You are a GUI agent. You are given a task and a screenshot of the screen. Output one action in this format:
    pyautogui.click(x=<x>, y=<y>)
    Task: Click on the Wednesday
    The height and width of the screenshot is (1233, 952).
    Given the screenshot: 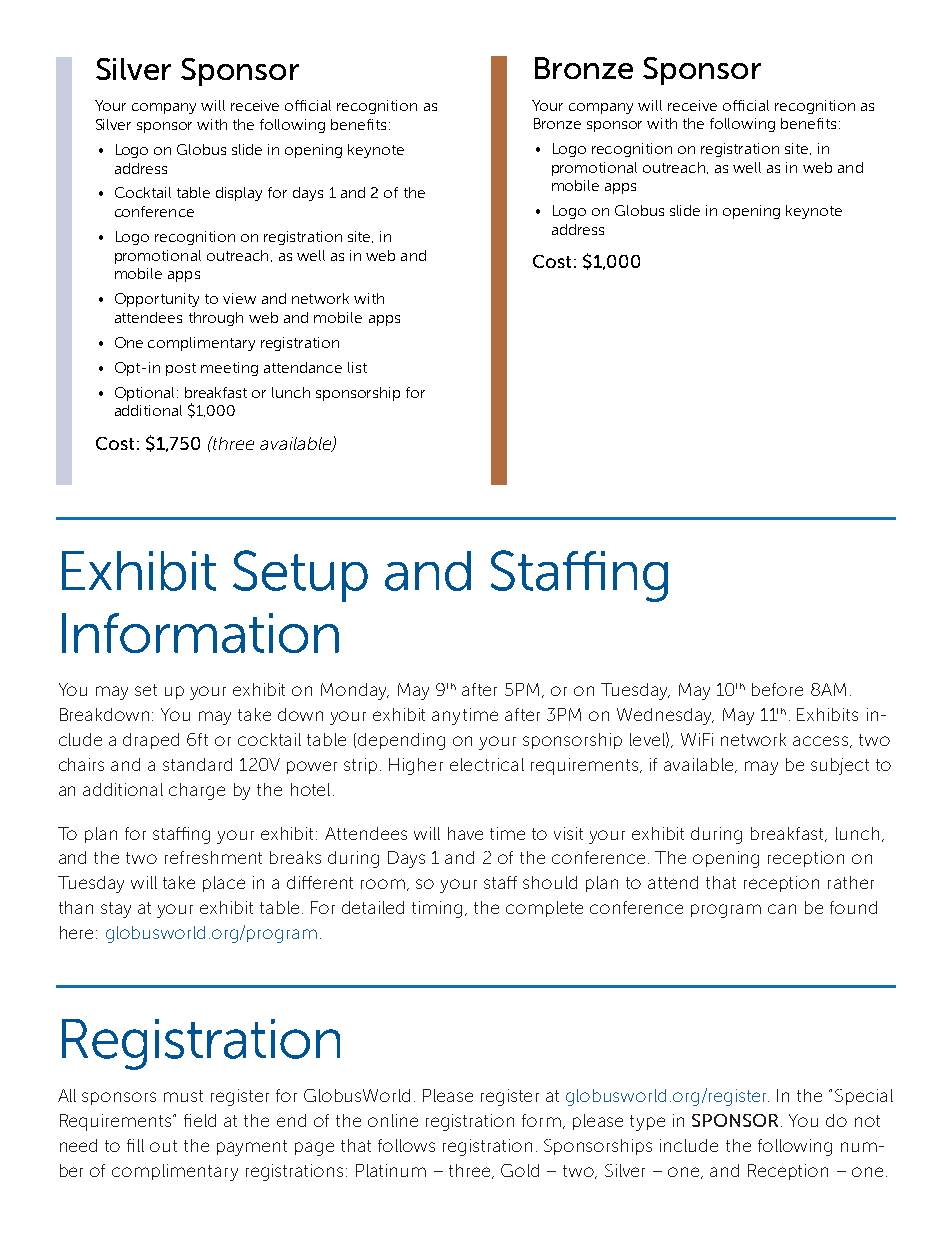 What is the action you would take?
    pyautogui.click(x=665, y=716)
